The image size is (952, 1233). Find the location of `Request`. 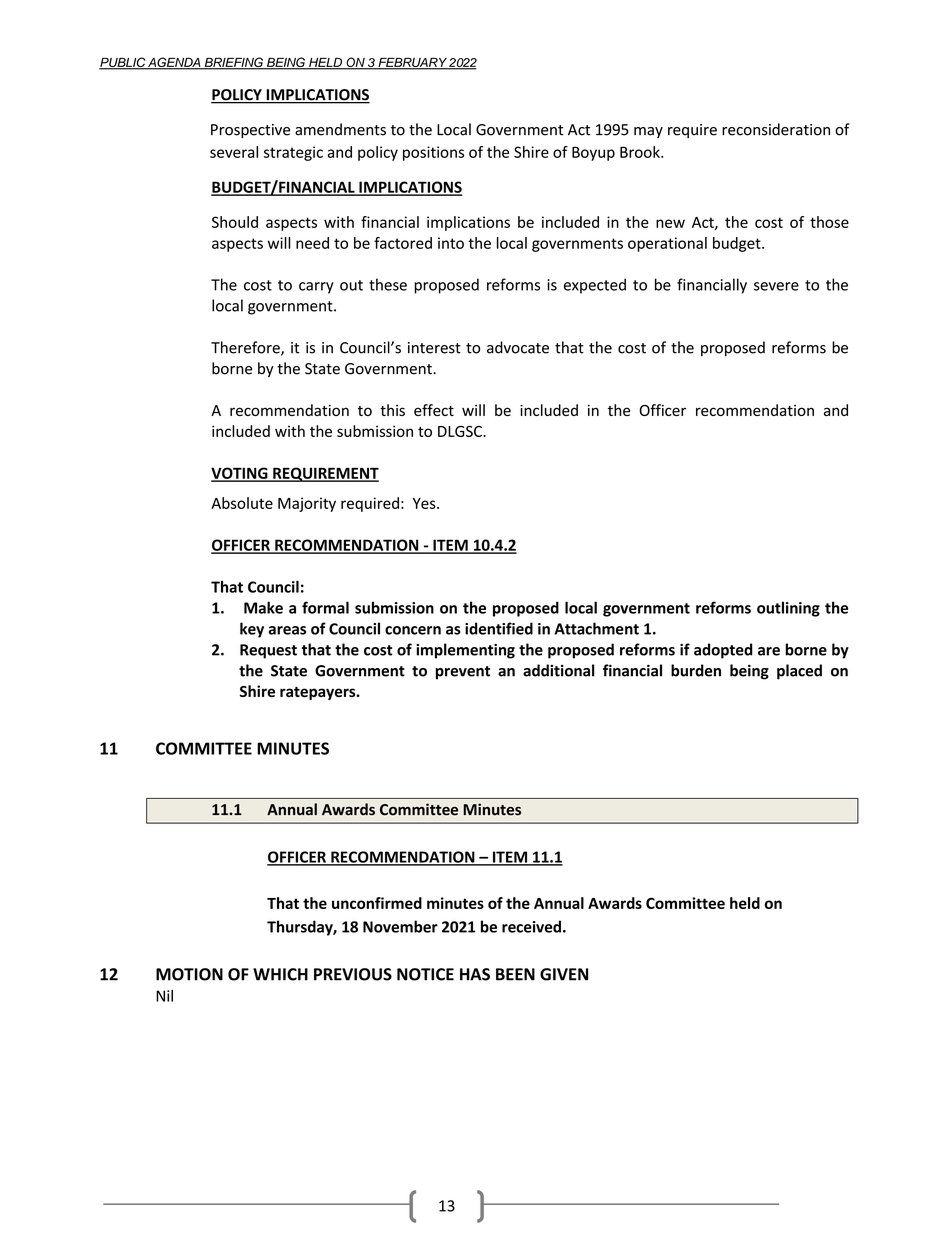

Request is located at coordinates (268, 651).
